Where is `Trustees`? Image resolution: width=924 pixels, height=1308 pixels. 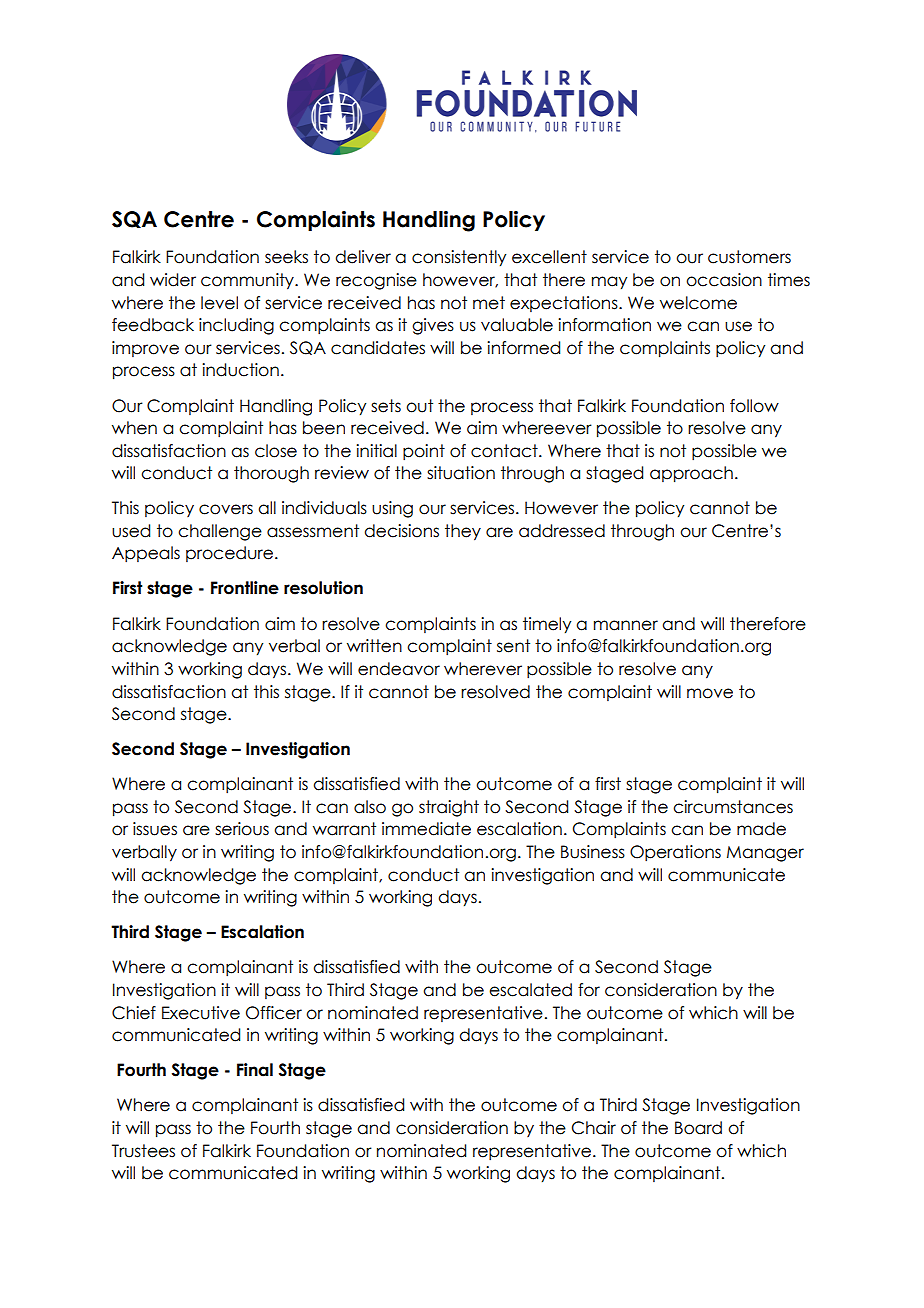 Trustees is located at coordinates (143, 1151).
